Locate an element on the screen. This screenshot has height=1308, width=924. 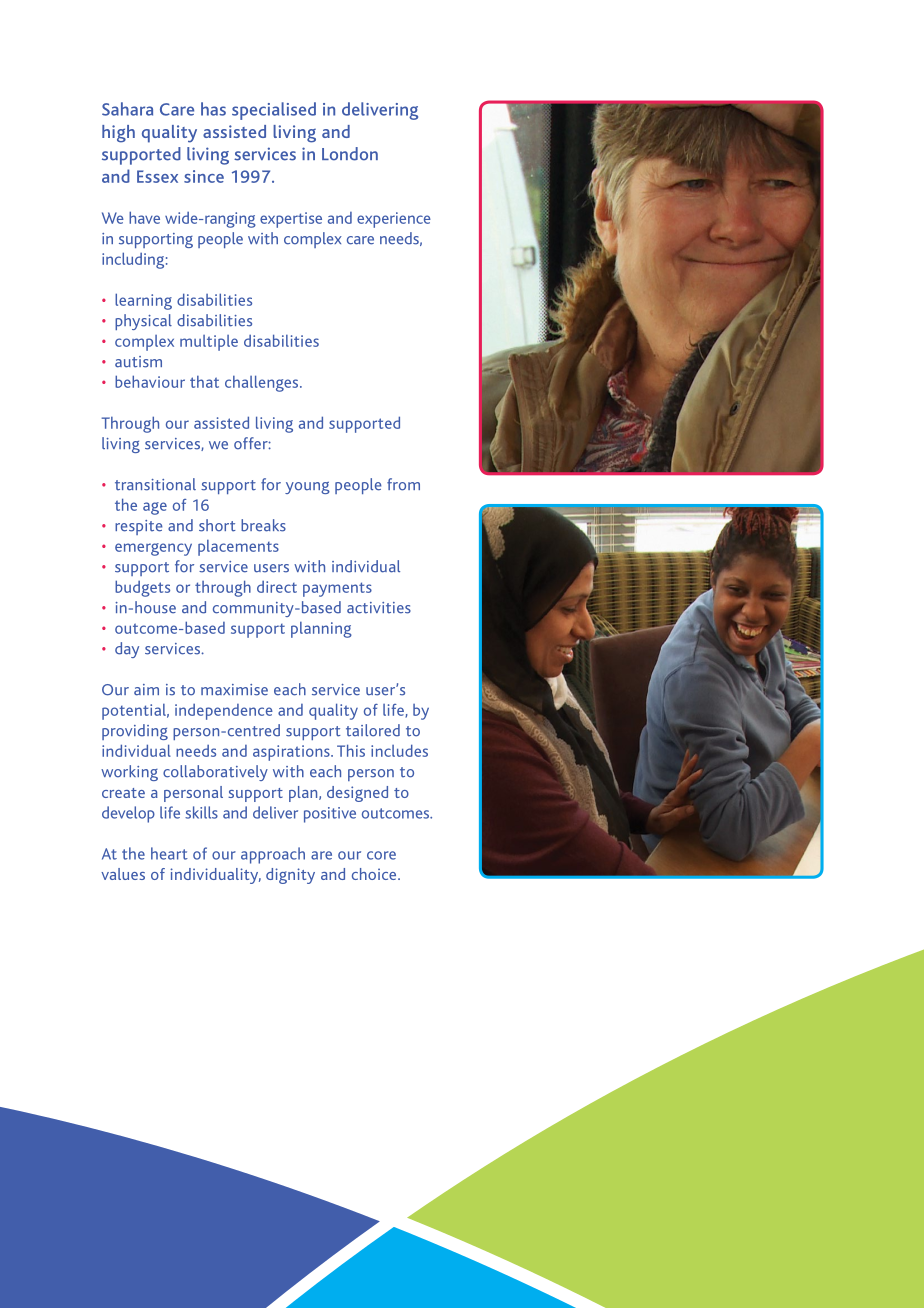
specialised is located at coordinates (274, 111).
